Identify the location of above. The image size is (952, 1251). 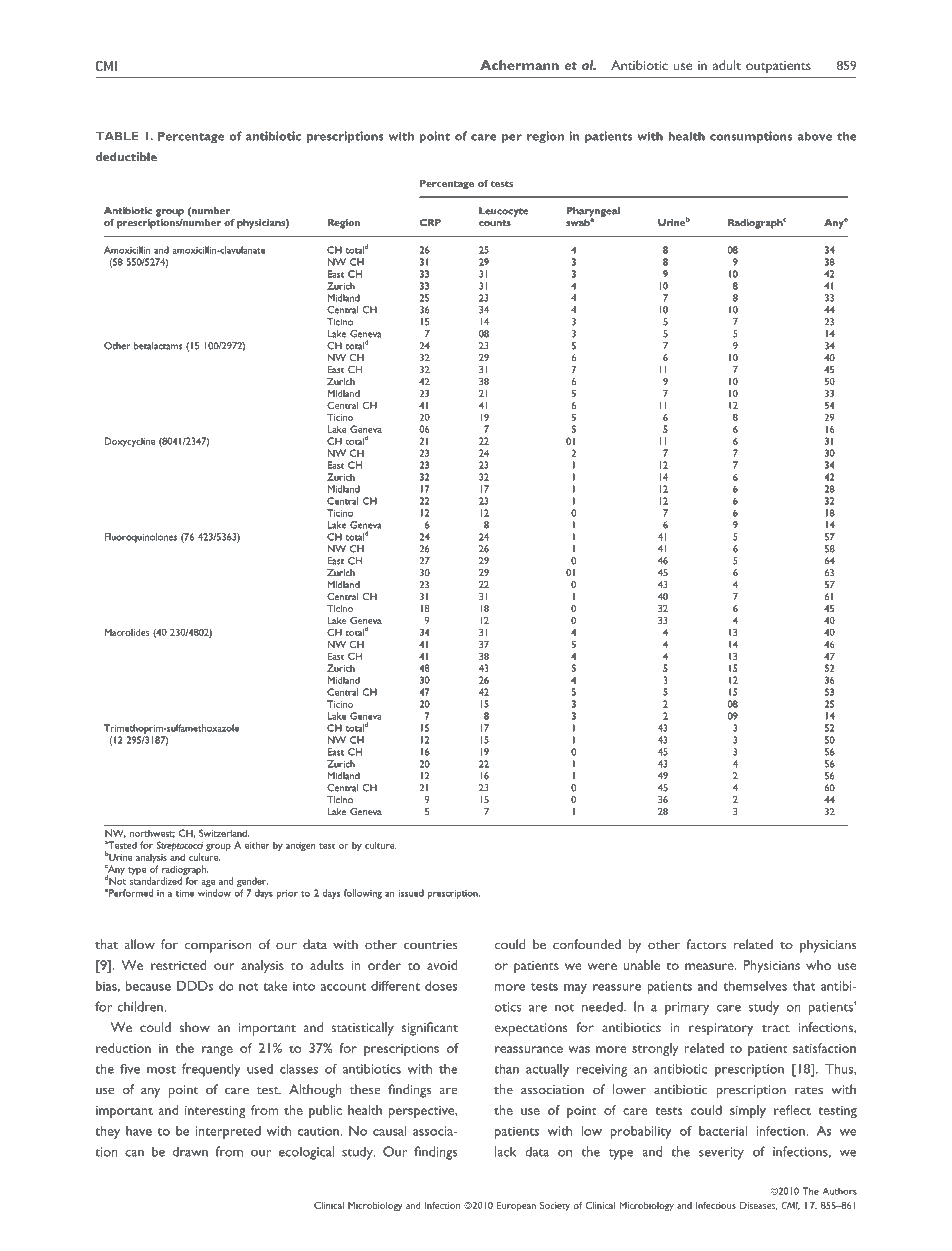
(815, 136).
